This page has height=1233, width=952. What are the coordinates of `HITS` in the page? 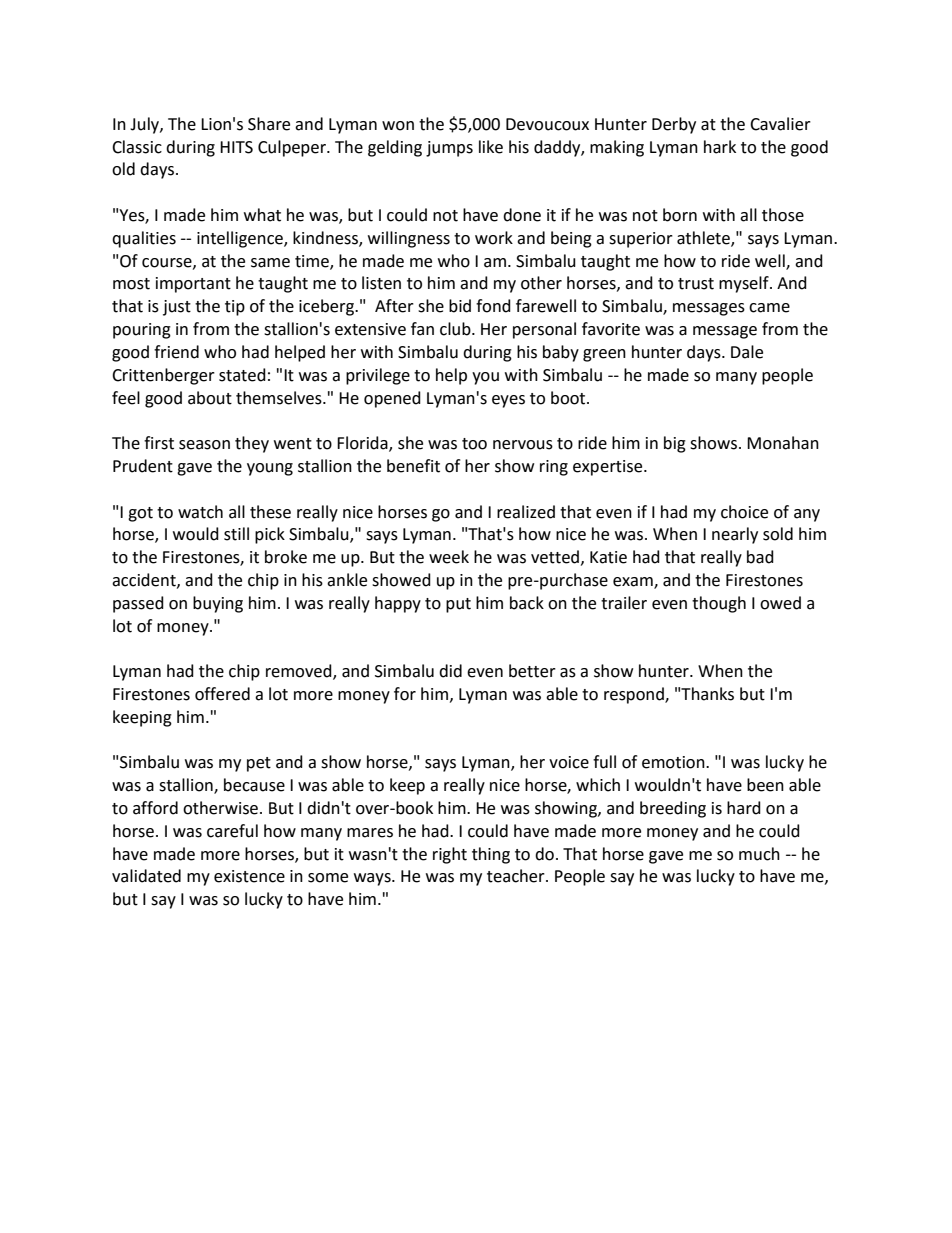 It's located at (236, 147).
